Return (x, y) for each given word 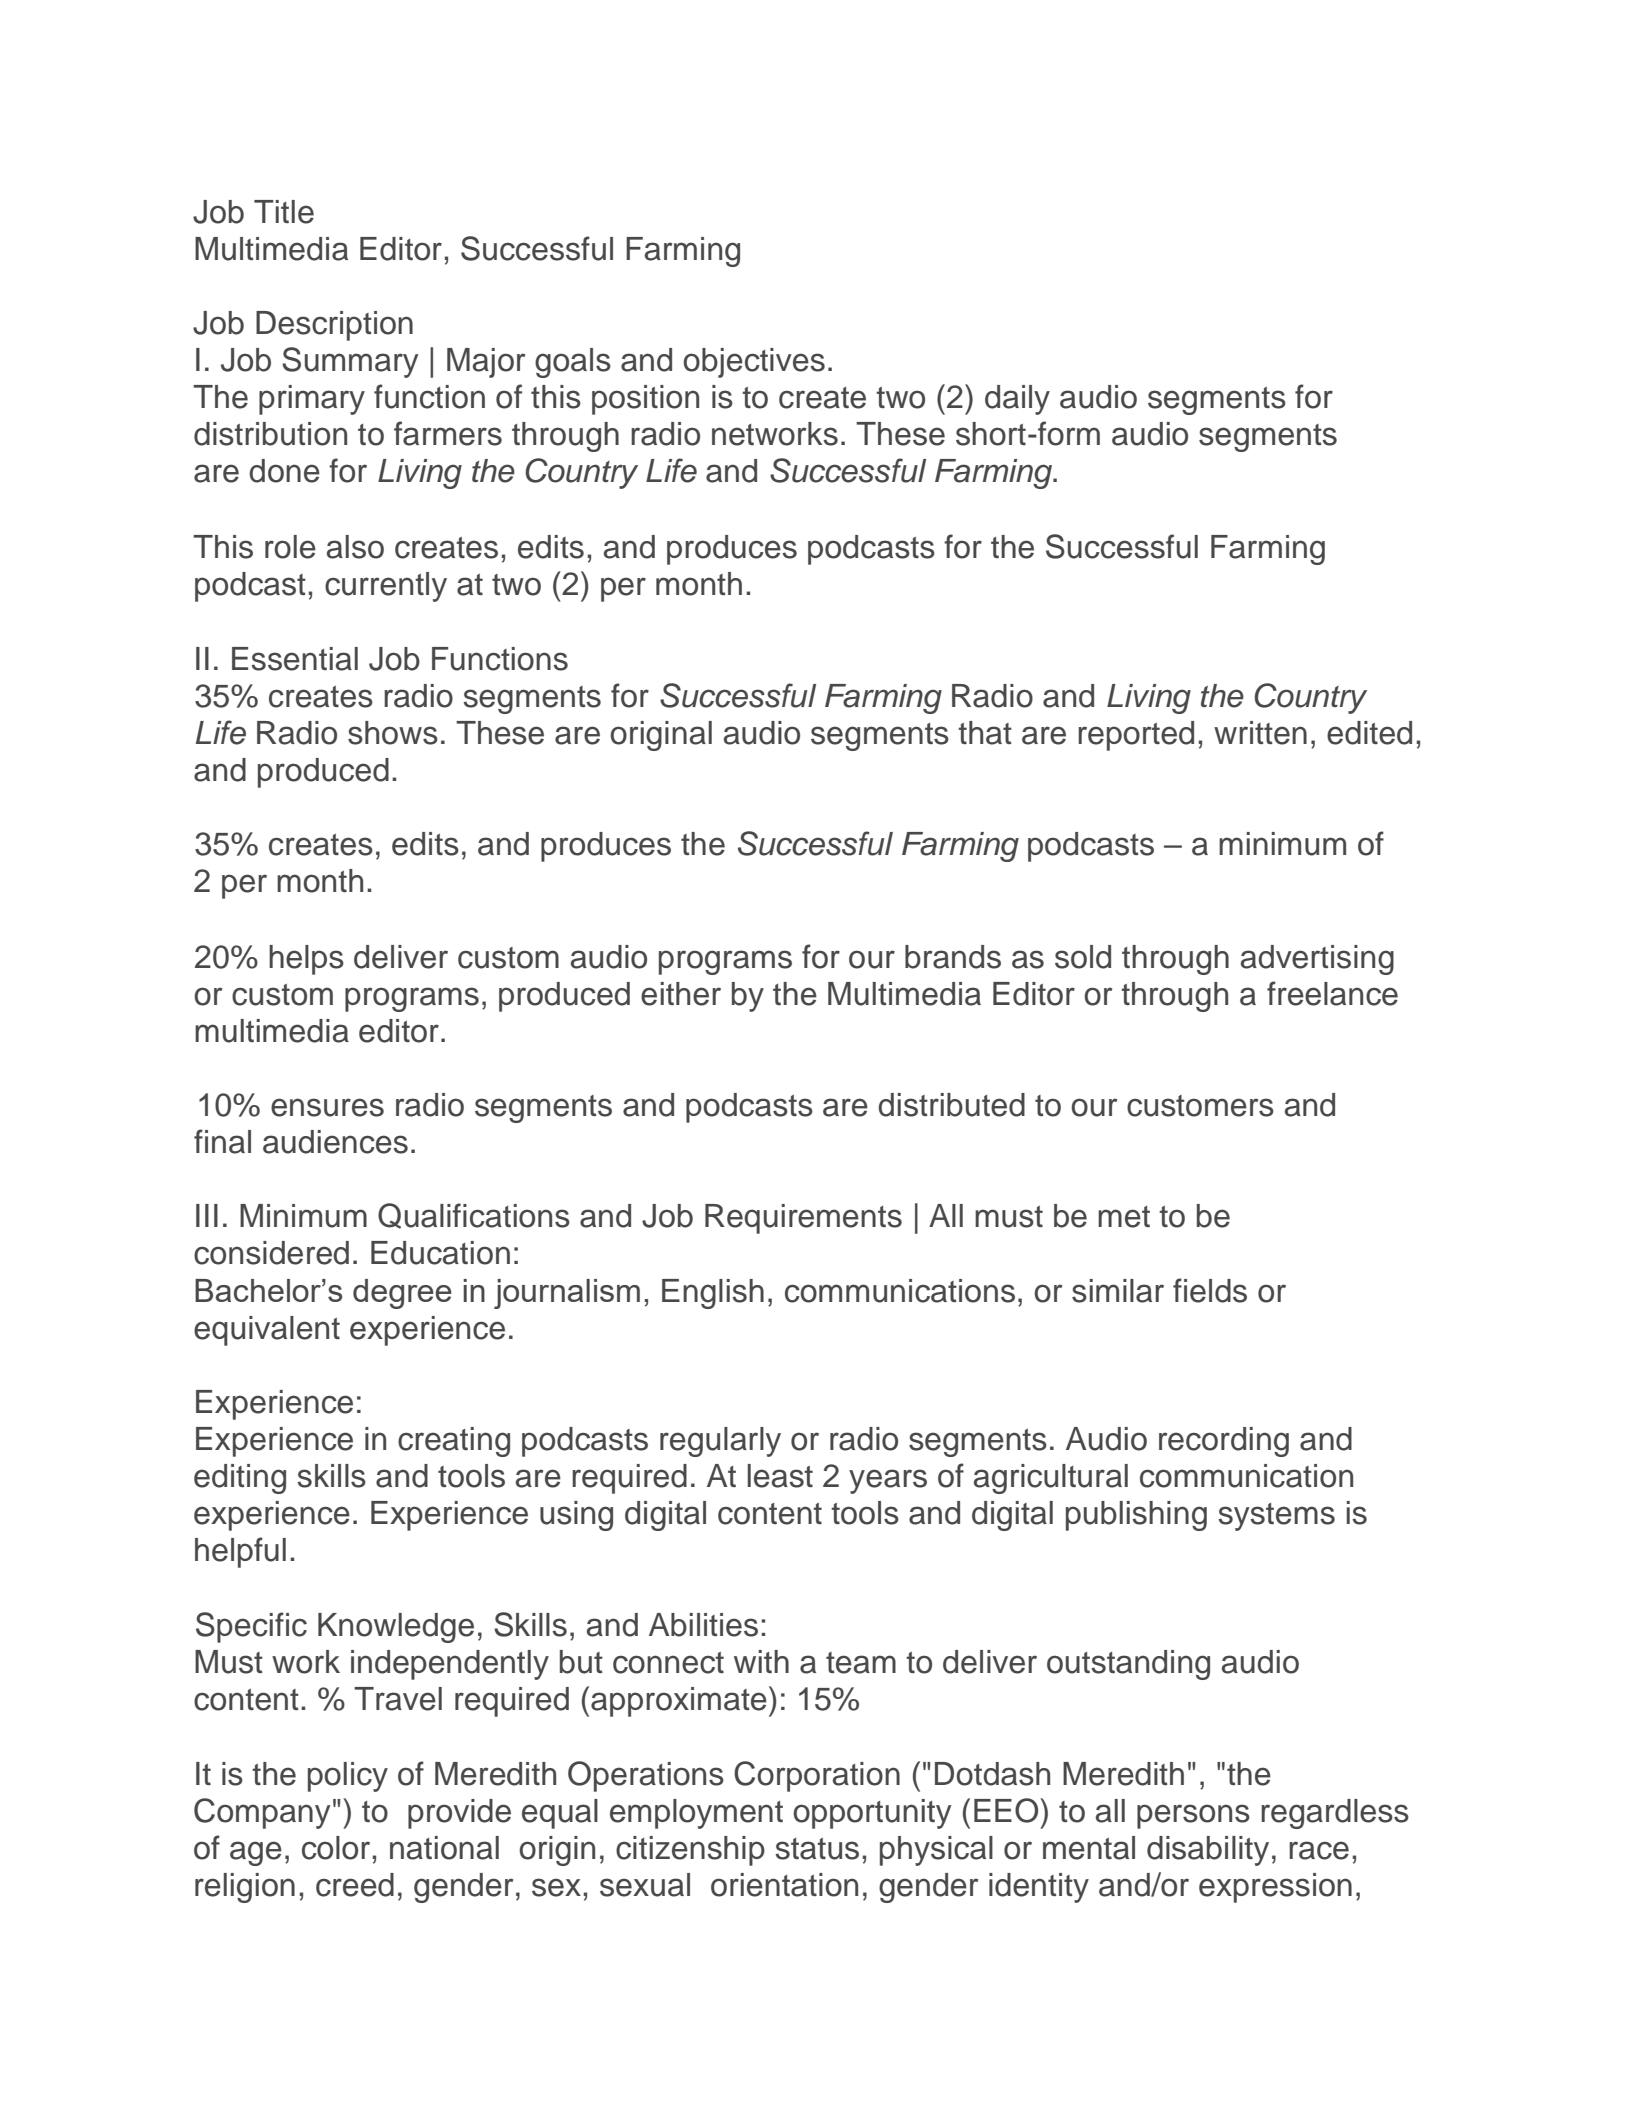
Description (334, 326)
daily (1017, 400)
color (336, 1848)
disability (1208, 1851)
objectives (754, 363)
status (817, 1849)
